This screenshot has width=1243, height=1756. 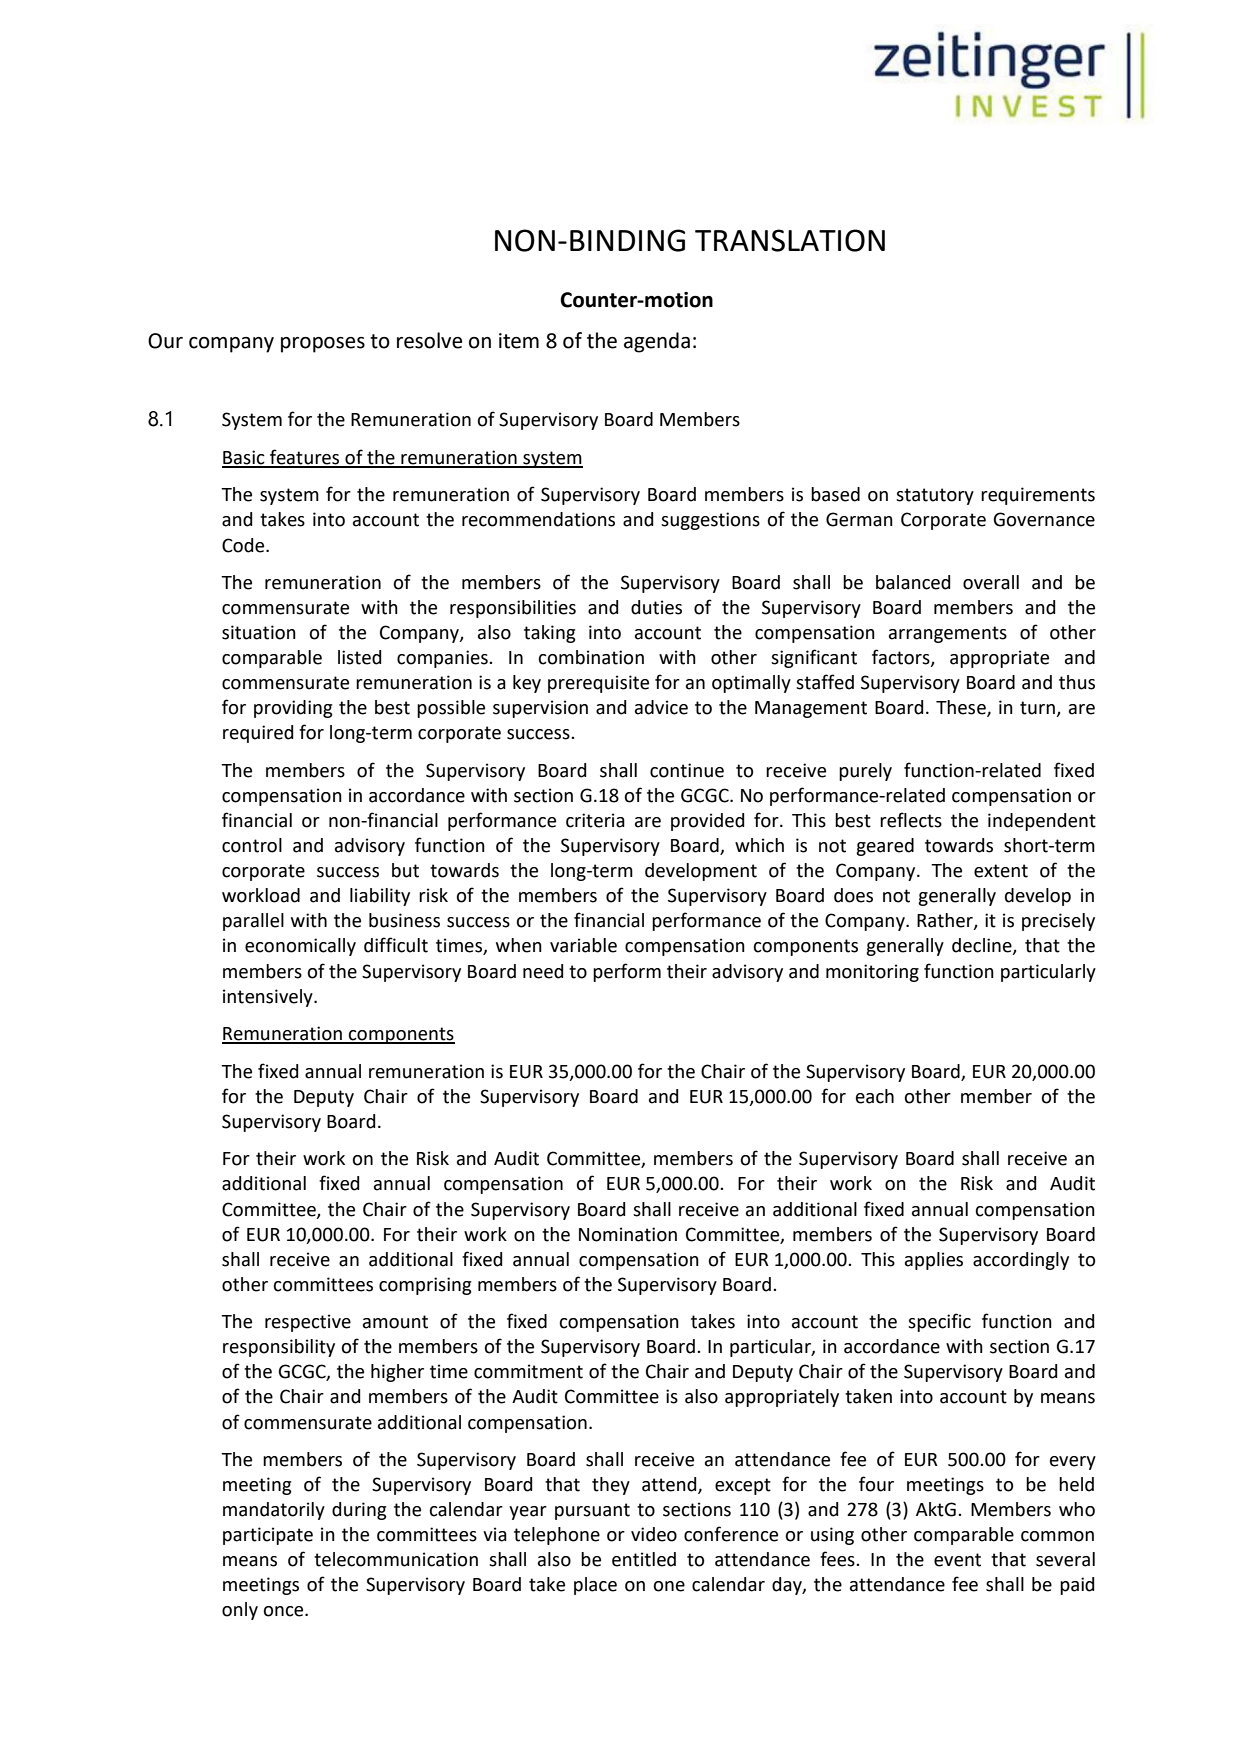 What do you see at coordinates (396, 1559) in the screenshot?
I see `telecommunication` at bounding box center [396, 1559].
